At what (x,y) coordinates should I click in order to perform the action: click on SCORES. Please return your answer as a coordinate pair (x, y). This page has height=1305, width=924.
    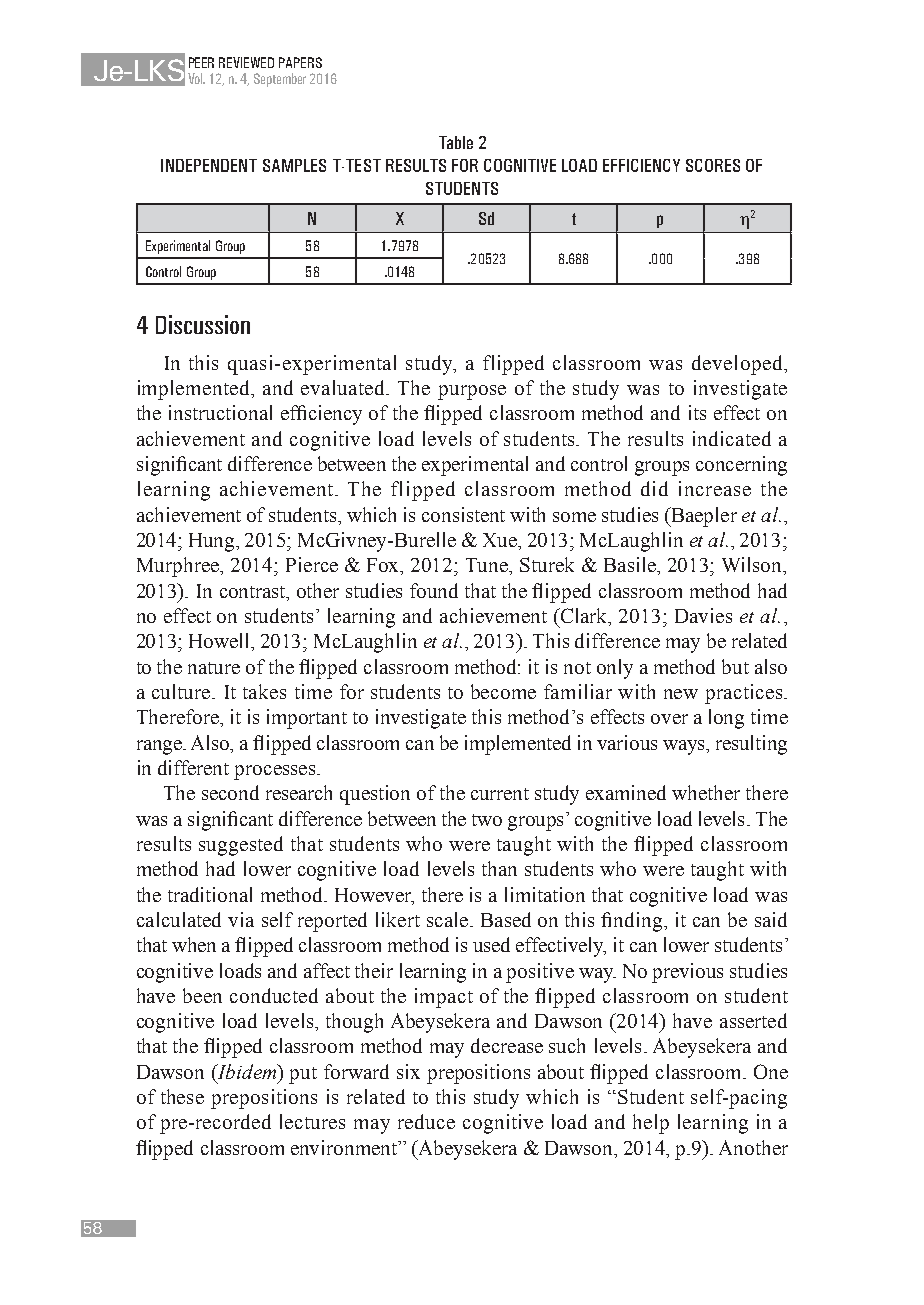
    Looking at the image, I should click on (713, 165).
